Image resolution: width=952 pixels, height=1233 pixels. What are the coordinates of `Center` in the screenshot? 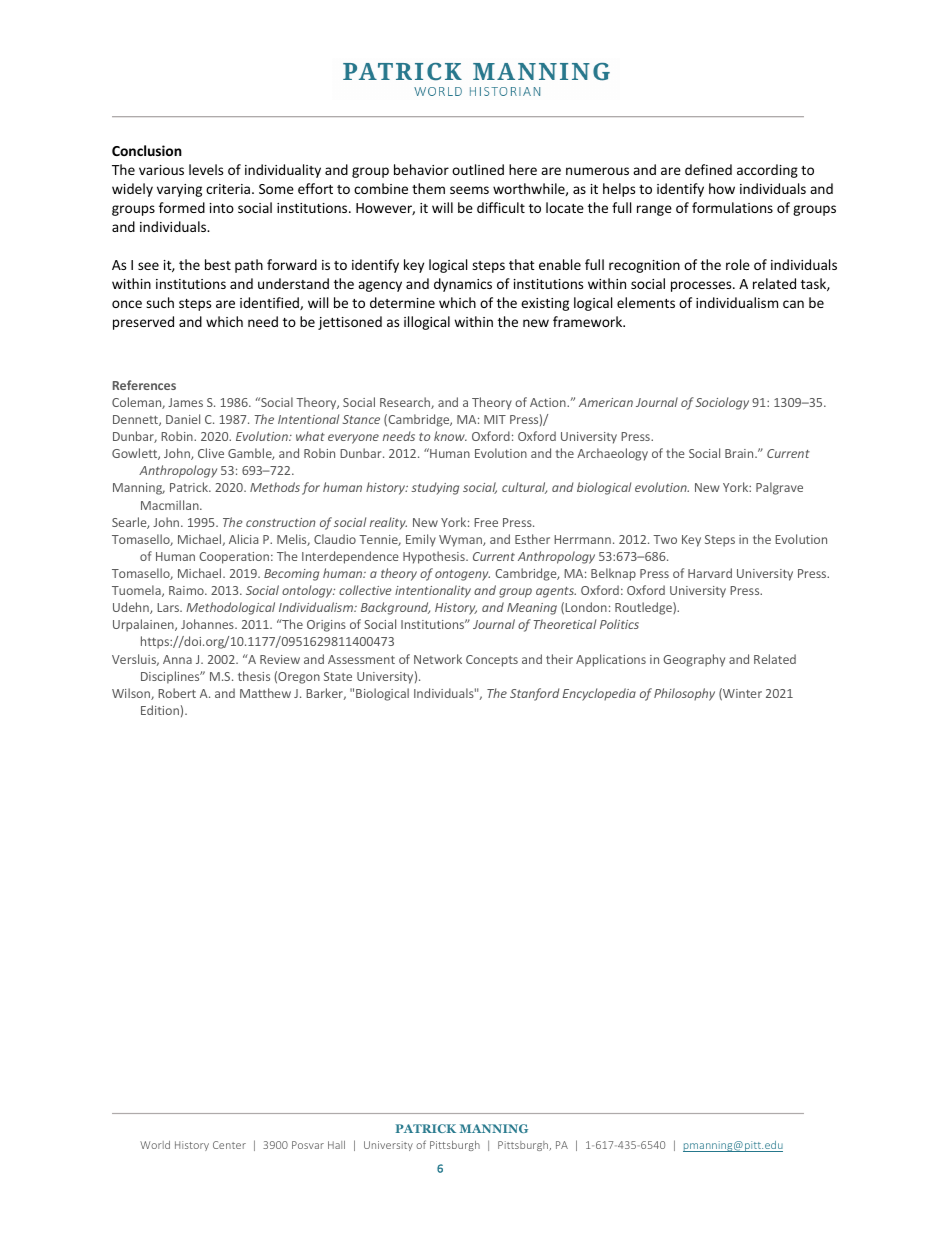 It's located at (229, 1145).
